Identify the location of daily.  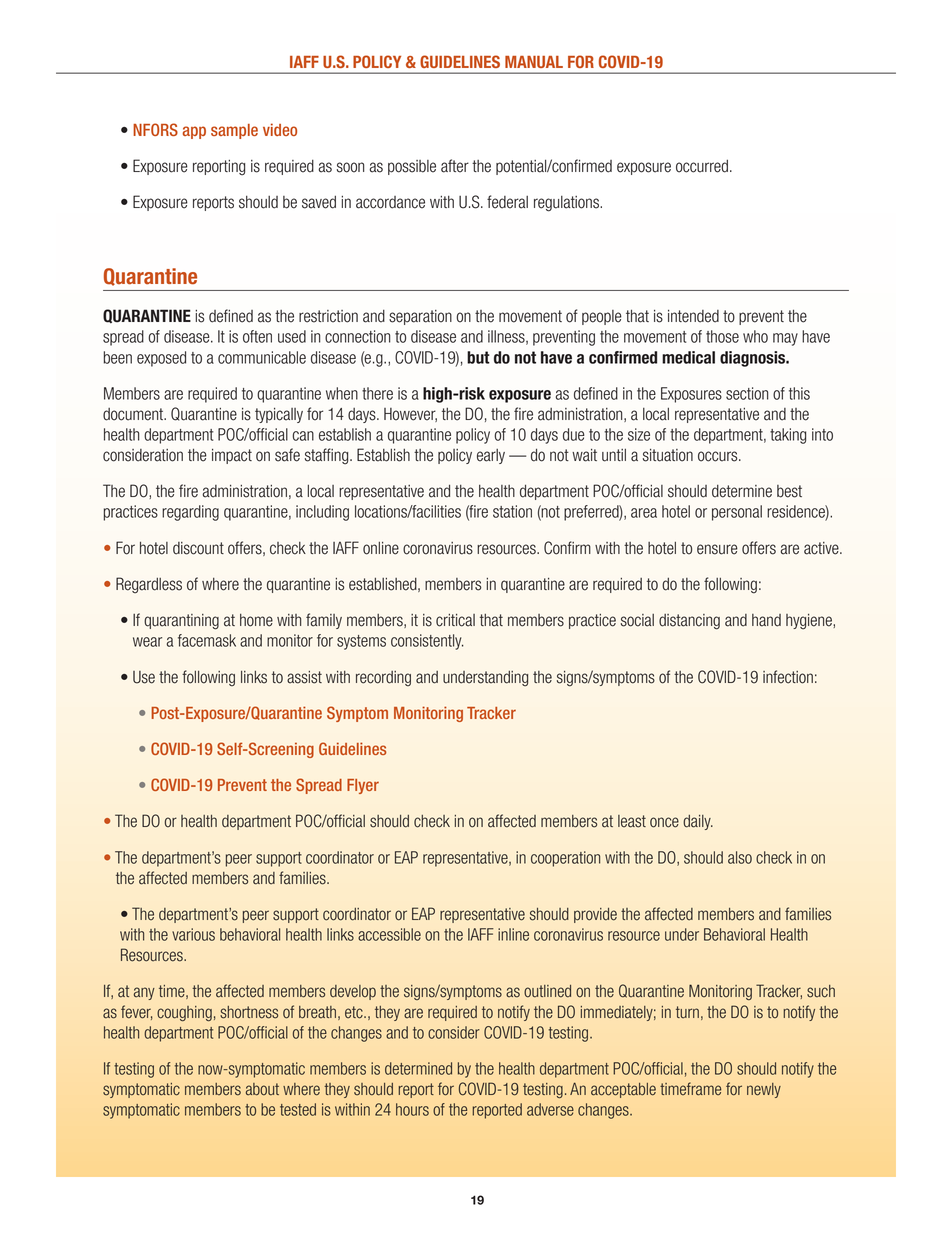
(698, 822).
